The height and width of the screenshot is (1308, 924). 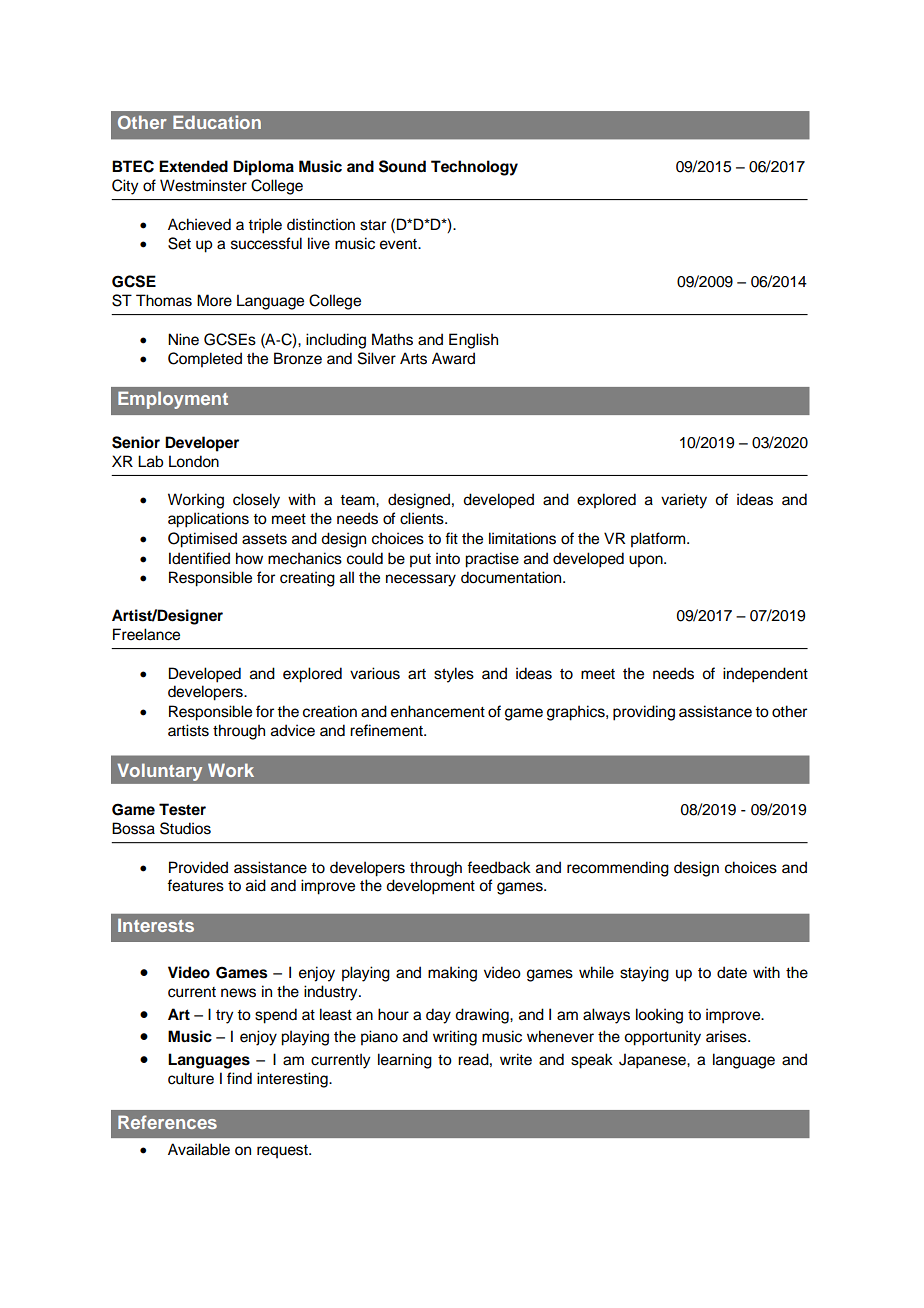 What do you see at coordinates (474, 168) in the screenshot?
I see `Technology` at bounding box center [474, 168].
